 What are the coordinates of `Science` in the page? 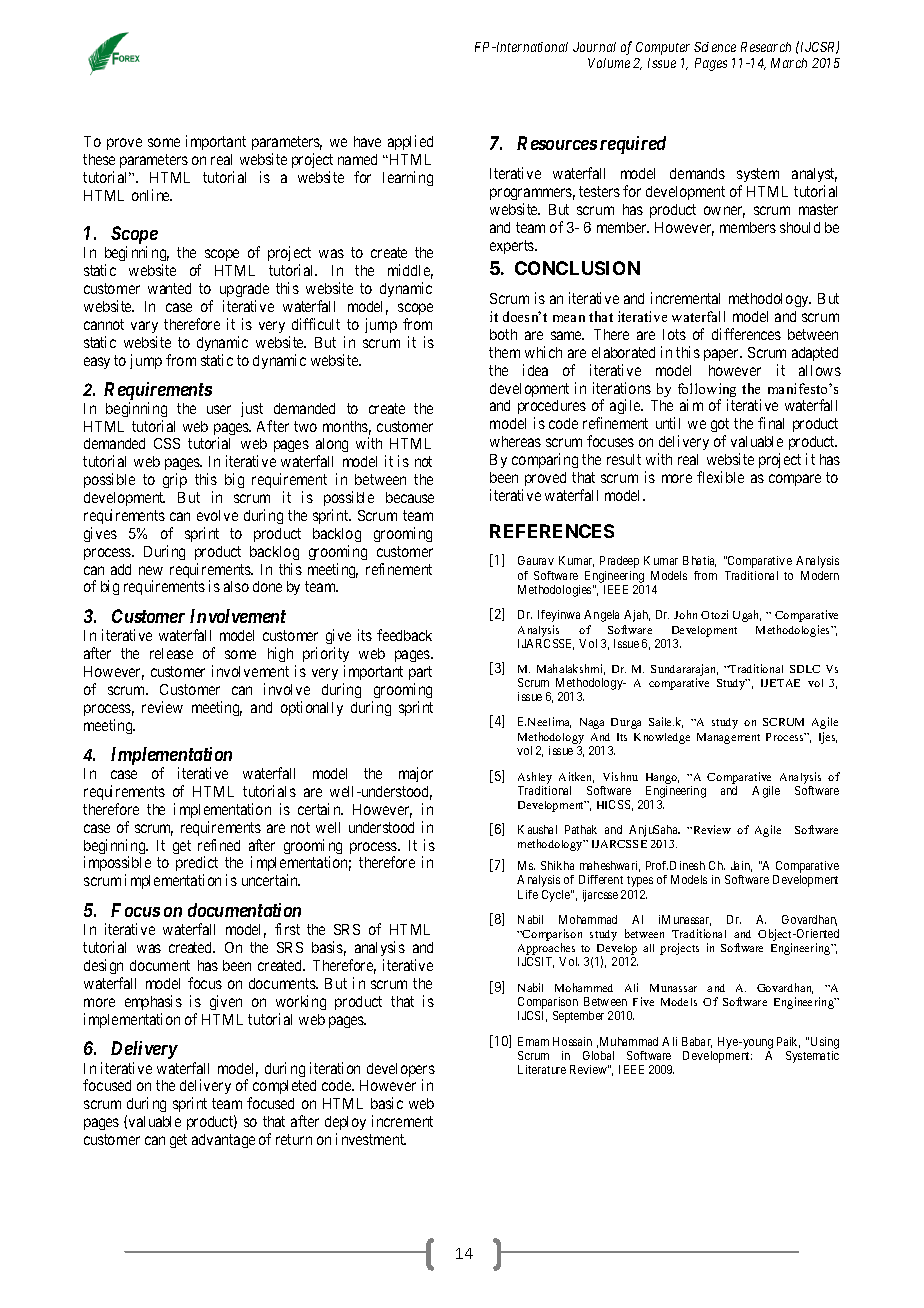 It's located at (715, 47).
